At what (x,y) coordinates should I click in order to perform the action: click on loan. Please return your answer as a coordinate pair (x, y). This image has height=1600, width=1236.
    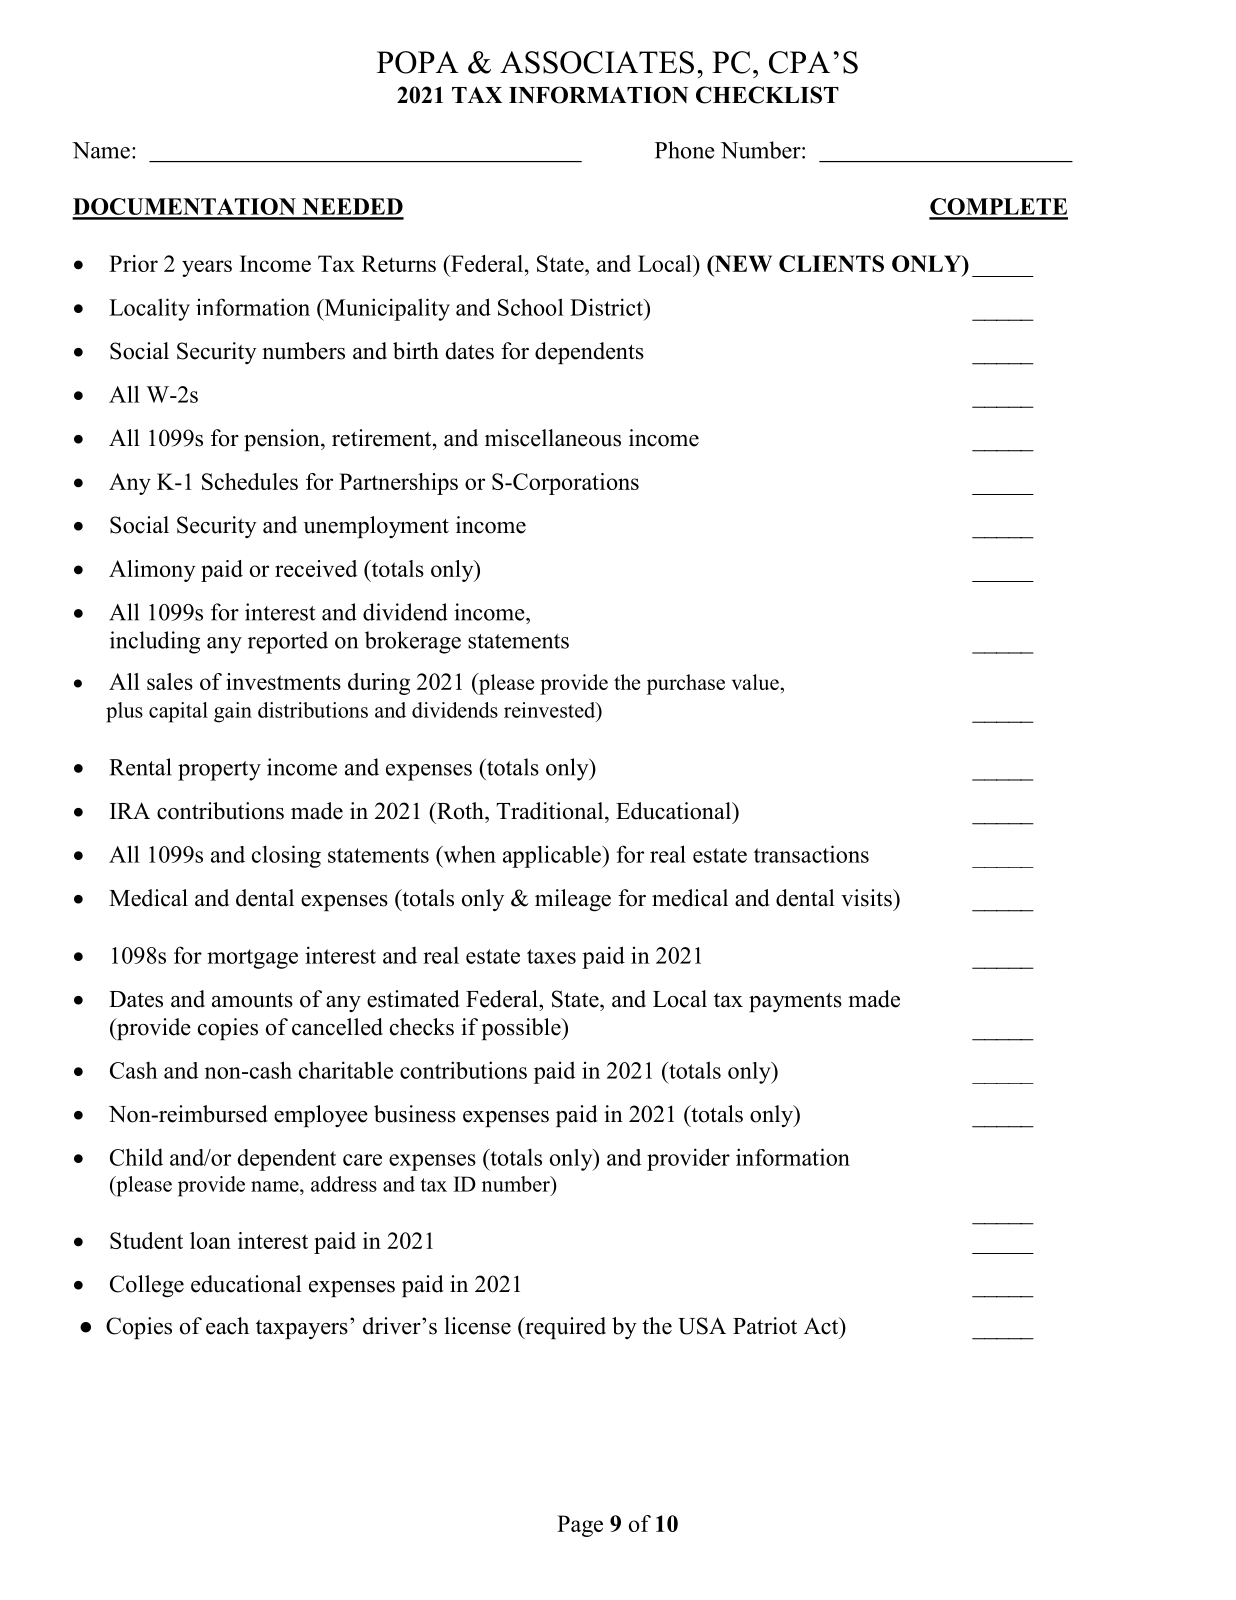
    Looking at the image, I should click on (210, 1240).
